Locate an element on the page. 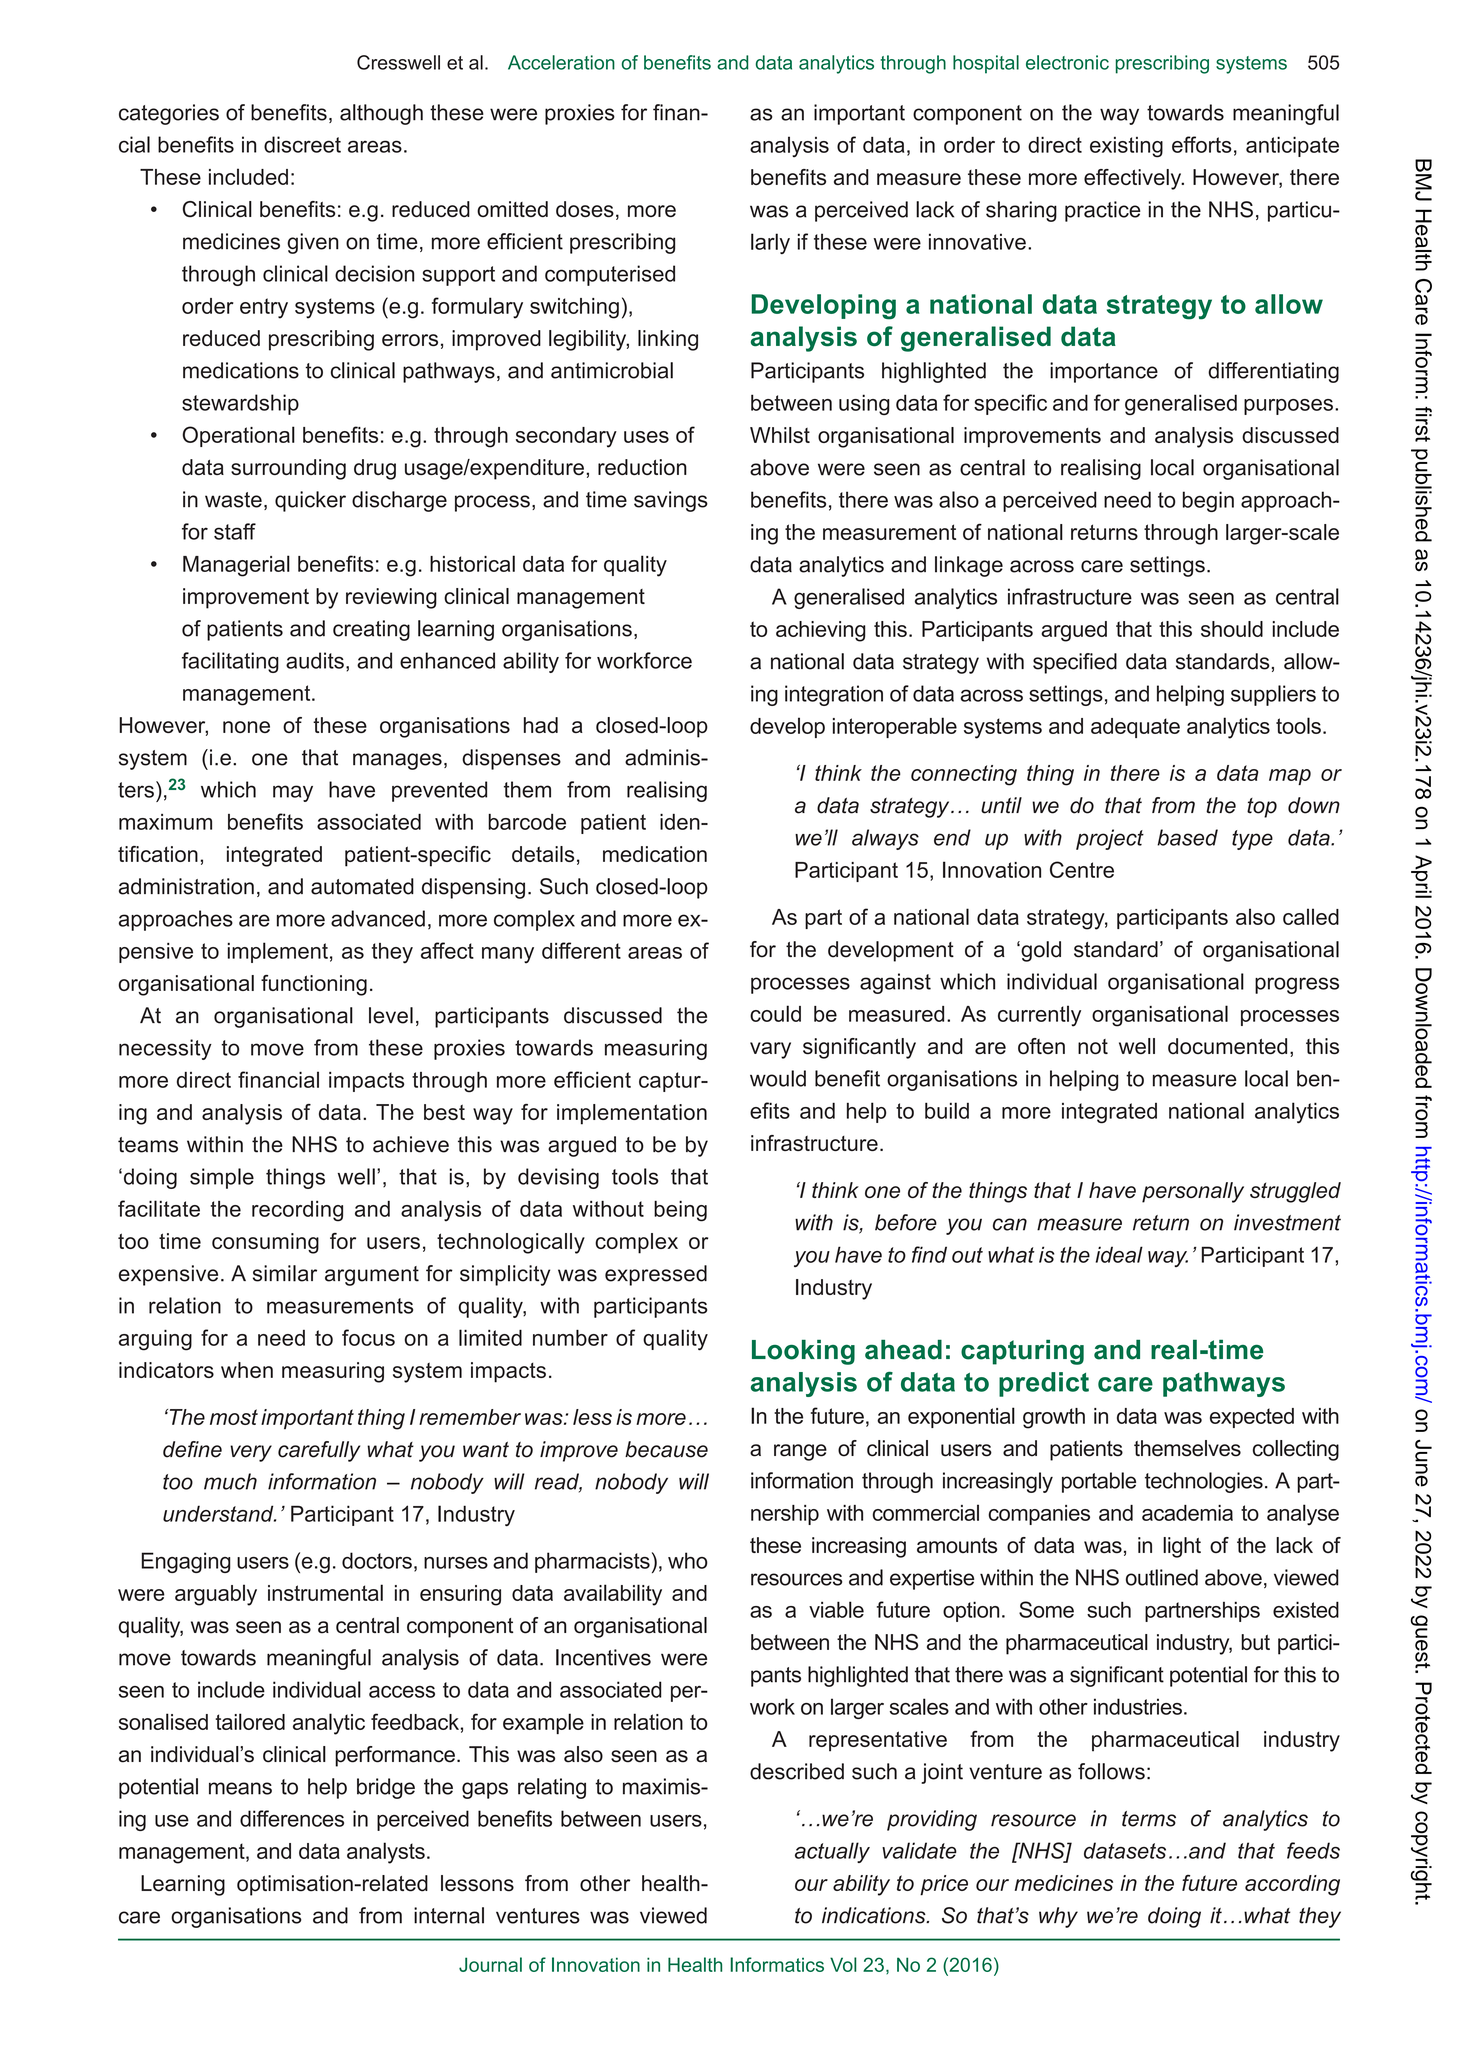 The height and width of the document is (2062, 1458). differences is located at coordinates (292, 1818).
